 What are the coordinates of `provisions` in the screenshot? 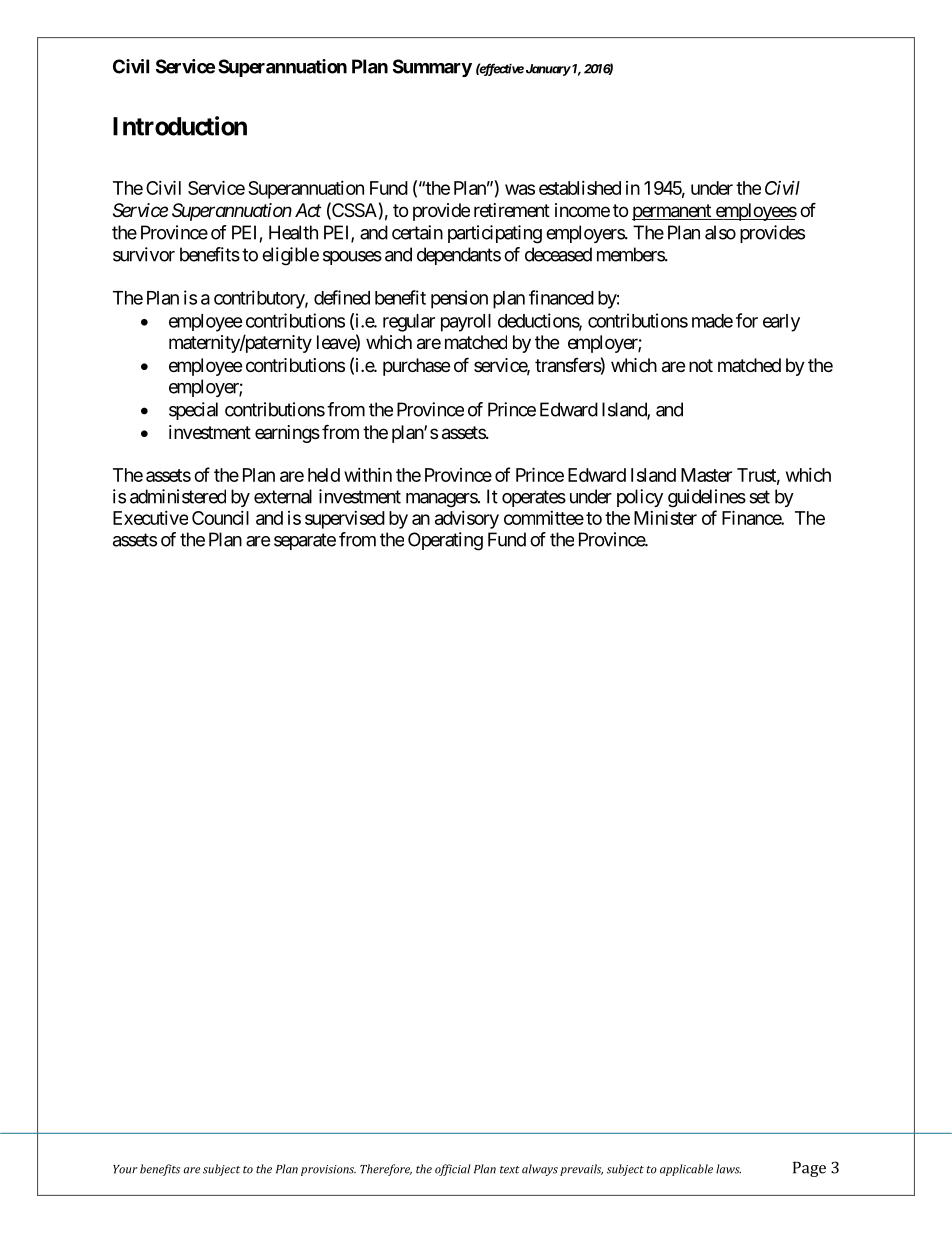 It's located at (328, 1170).
